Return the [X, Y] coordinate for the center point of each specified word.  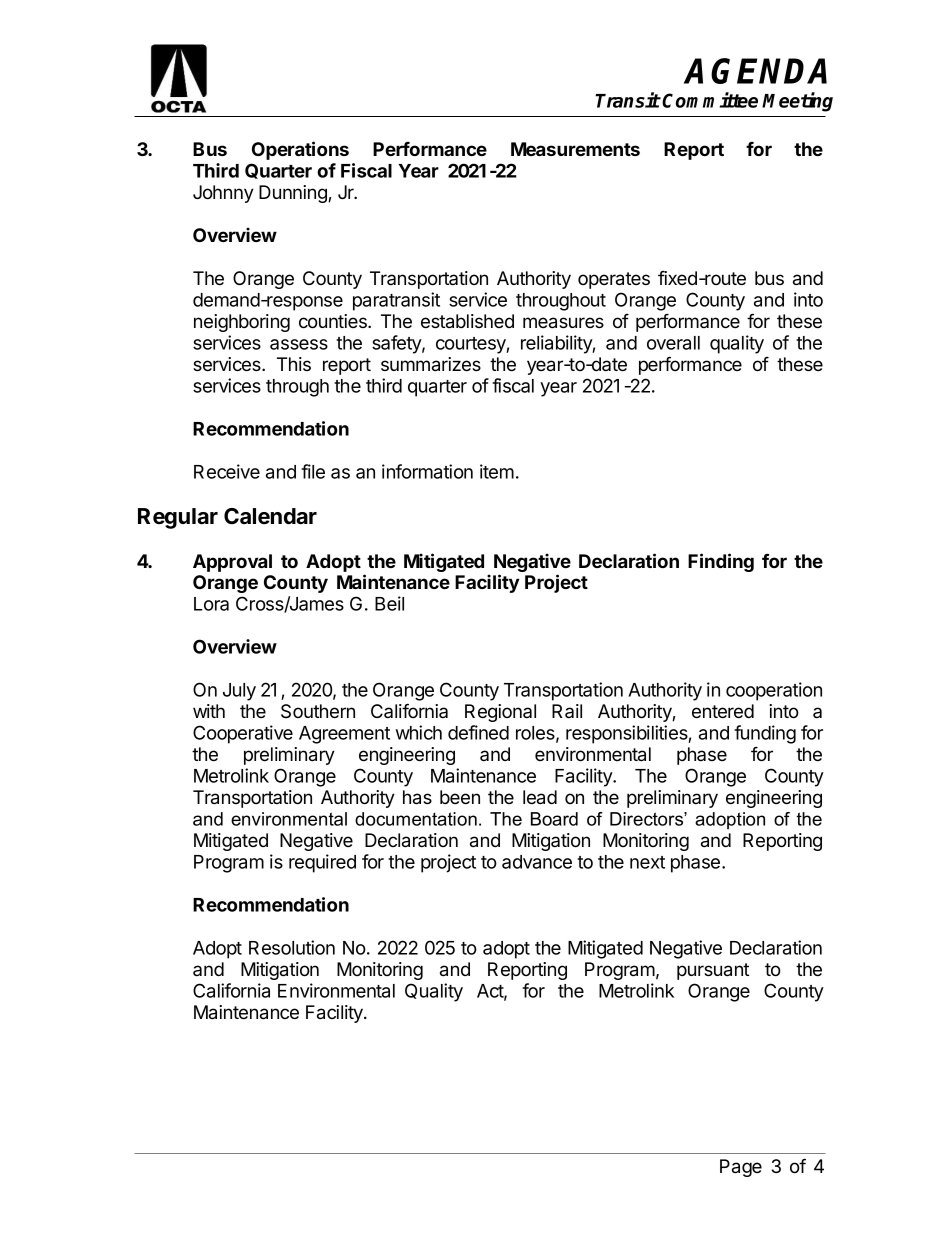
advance [537, 862]
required [322, 863]
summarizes [431, 364]
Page [741, 1168]
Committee [710, 100]
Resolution [292, 947]
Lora [211, 604]
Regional [500, 713]
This [294, 364]
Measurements [575, 149]
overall [673, 343]
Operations [300, 150]
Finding [721, 562]
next [647, 862]
